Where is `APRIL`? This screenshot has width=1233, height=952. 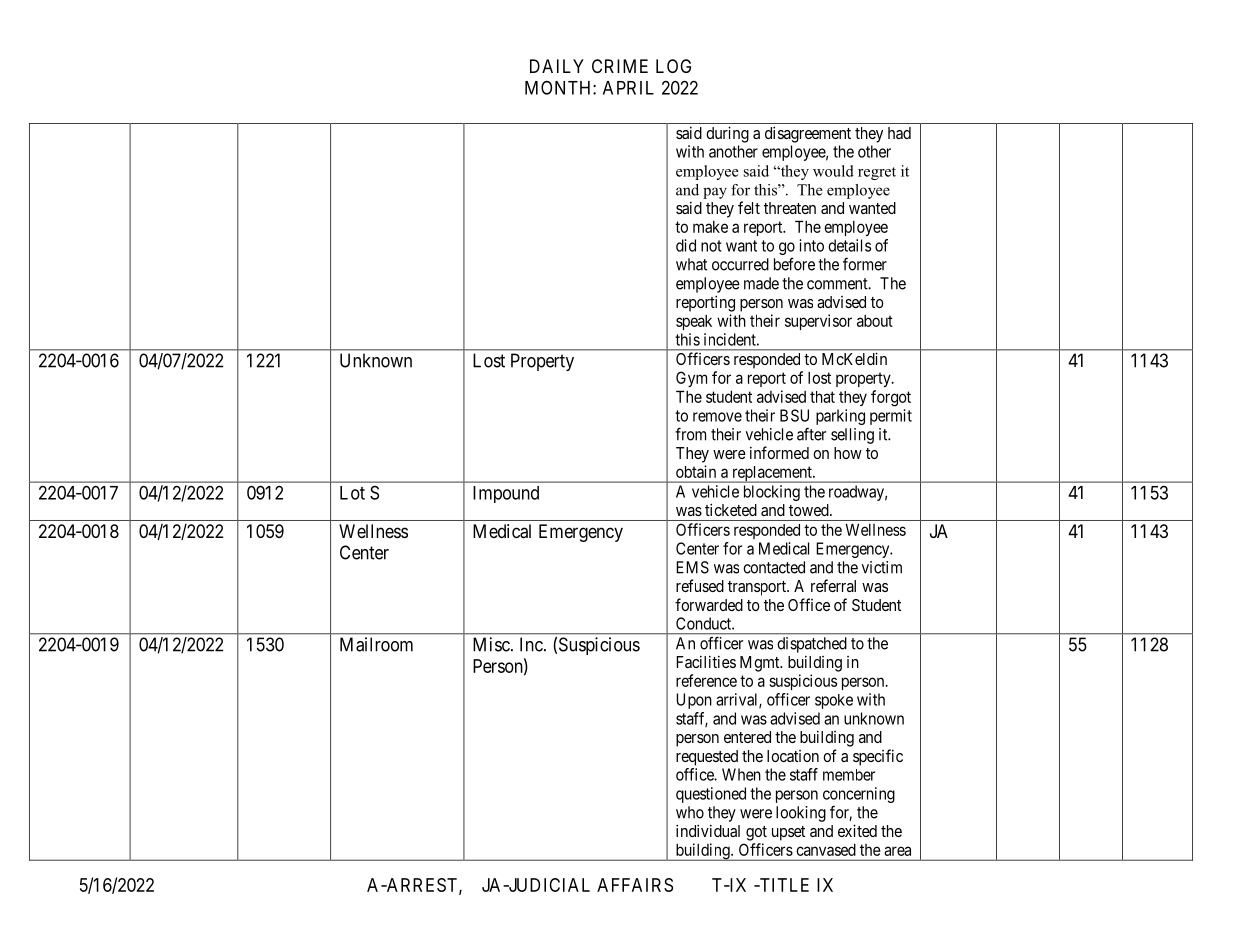 APRIL is located at coordinates (628, 88).
